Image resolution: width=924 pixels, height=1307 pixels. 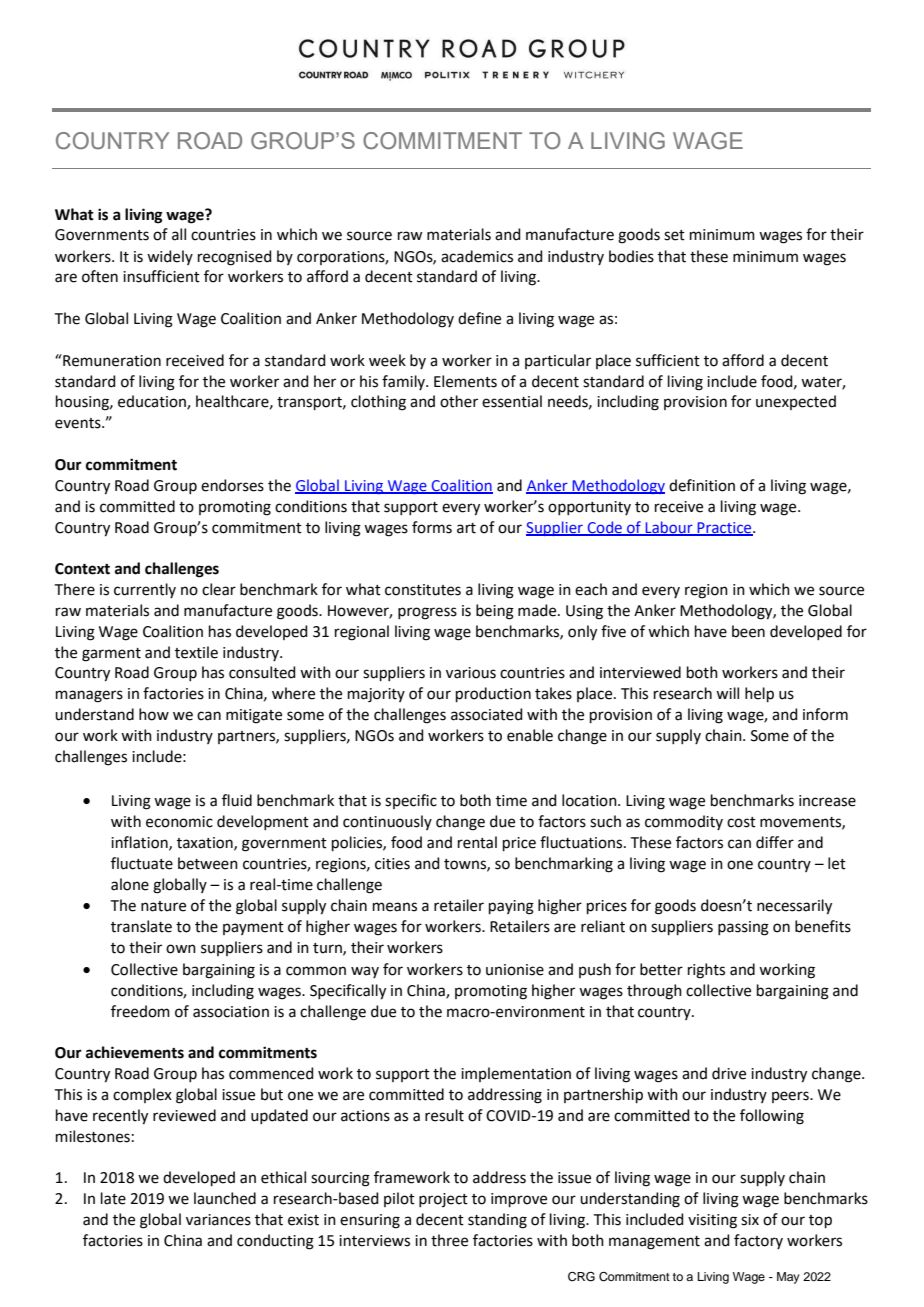 What do you see at coordinates (423, 590) in the document?
I see `constitutes` at bounding box center [423, 590].
